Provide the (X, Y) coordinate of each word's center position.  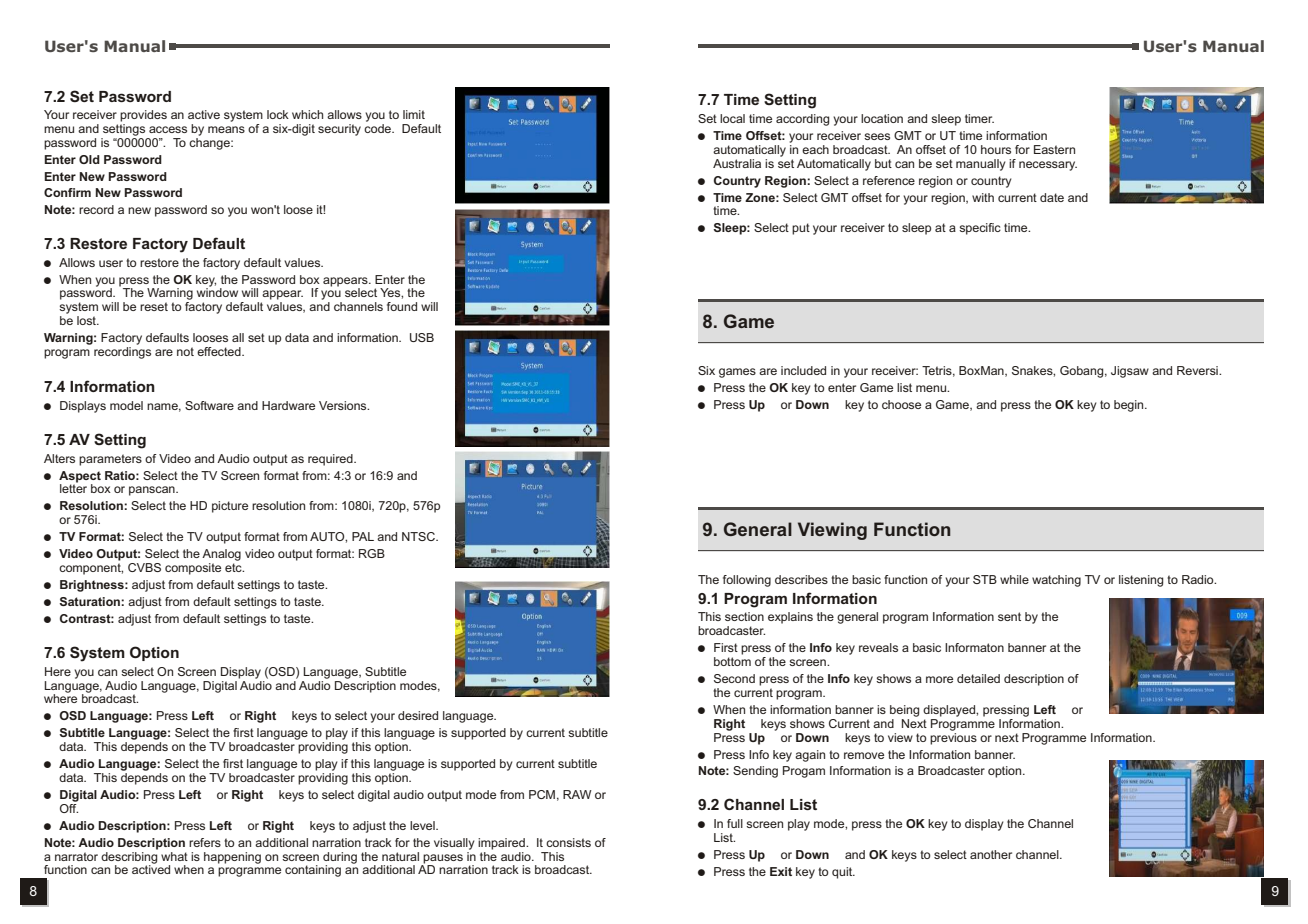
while (1014, 579)
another (991, 854)
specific (980, 229)
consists (568, 842)
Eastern (1054, 149)
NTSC (419, 536)
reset (154, 306)
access (168, 129)
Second (734, 678)
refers (205, 842)
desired (418, 715)
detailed (978, 678)
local (732, 118)
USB (422, 337)
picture (230, 507)
